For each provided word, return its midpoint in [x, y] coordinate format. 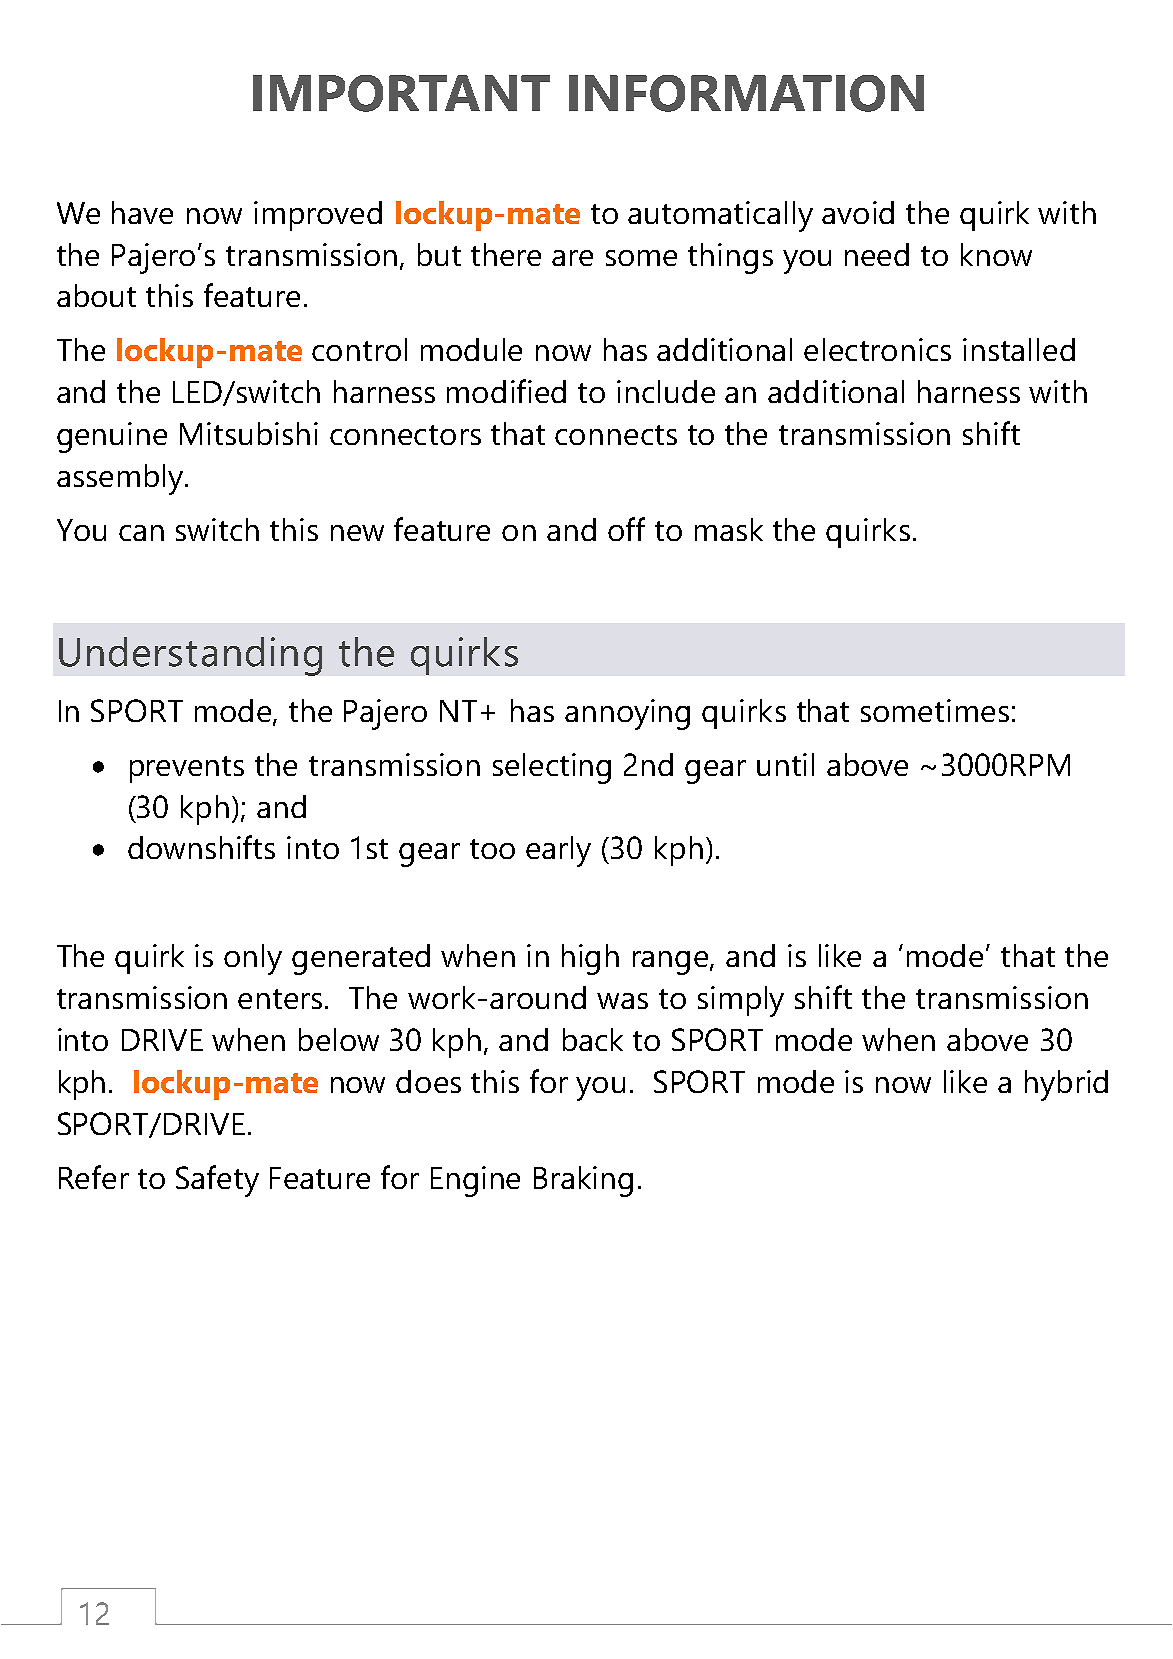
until [785, 764]
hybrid [1066, 1085]
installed [1019, 349]
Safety [217, 1181]
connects [616, 435]
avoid [858, 212]
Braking [583, 1181]
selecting [552, 768]
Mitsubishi [249, 433]
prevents [187, 769]
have [142, 212]
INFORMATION [746, 93]
